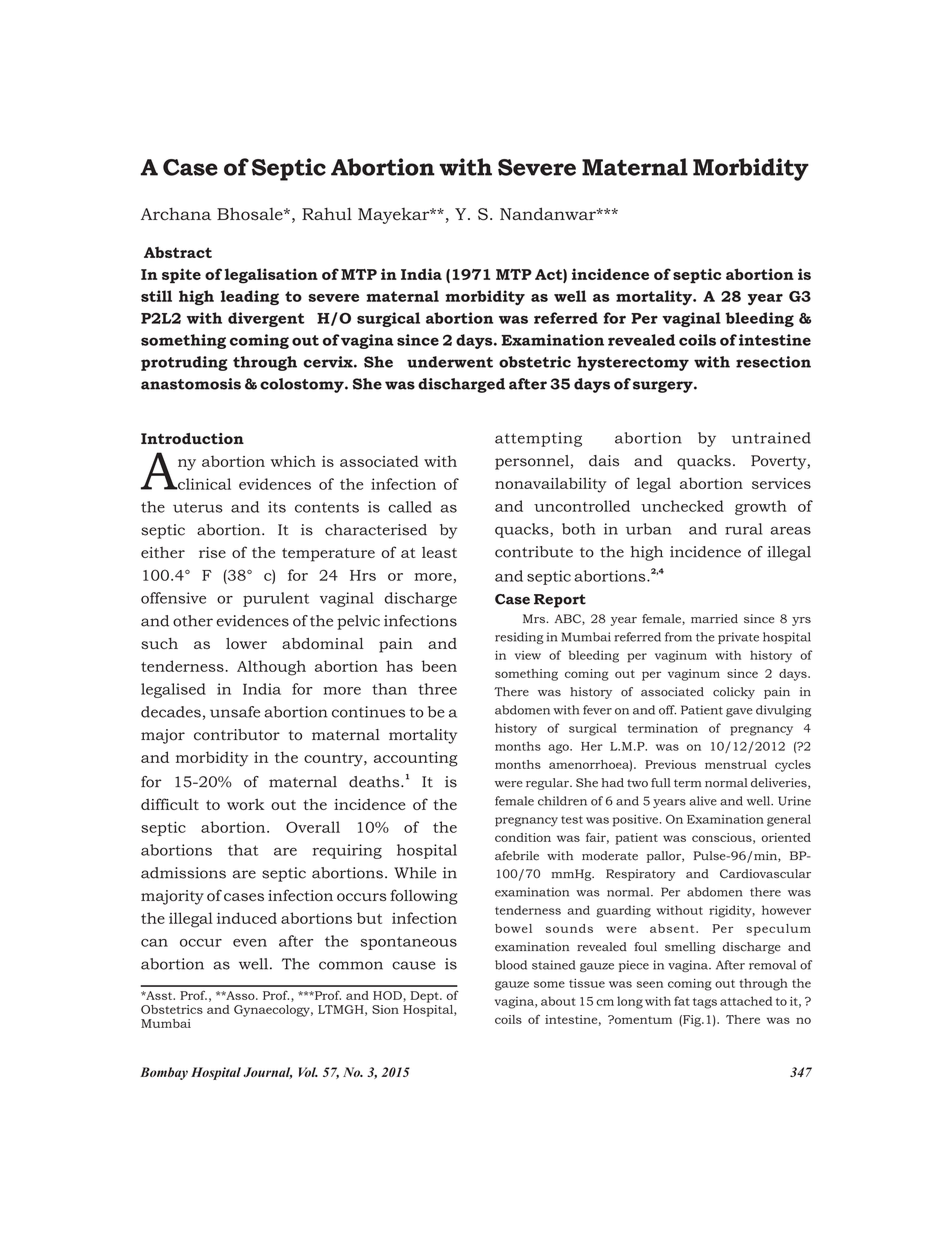 The image size is (952, 1233). What do you see at coordinates (743, 529) in the screenshot?
I see `rural` at bounding box center [743, 529].
